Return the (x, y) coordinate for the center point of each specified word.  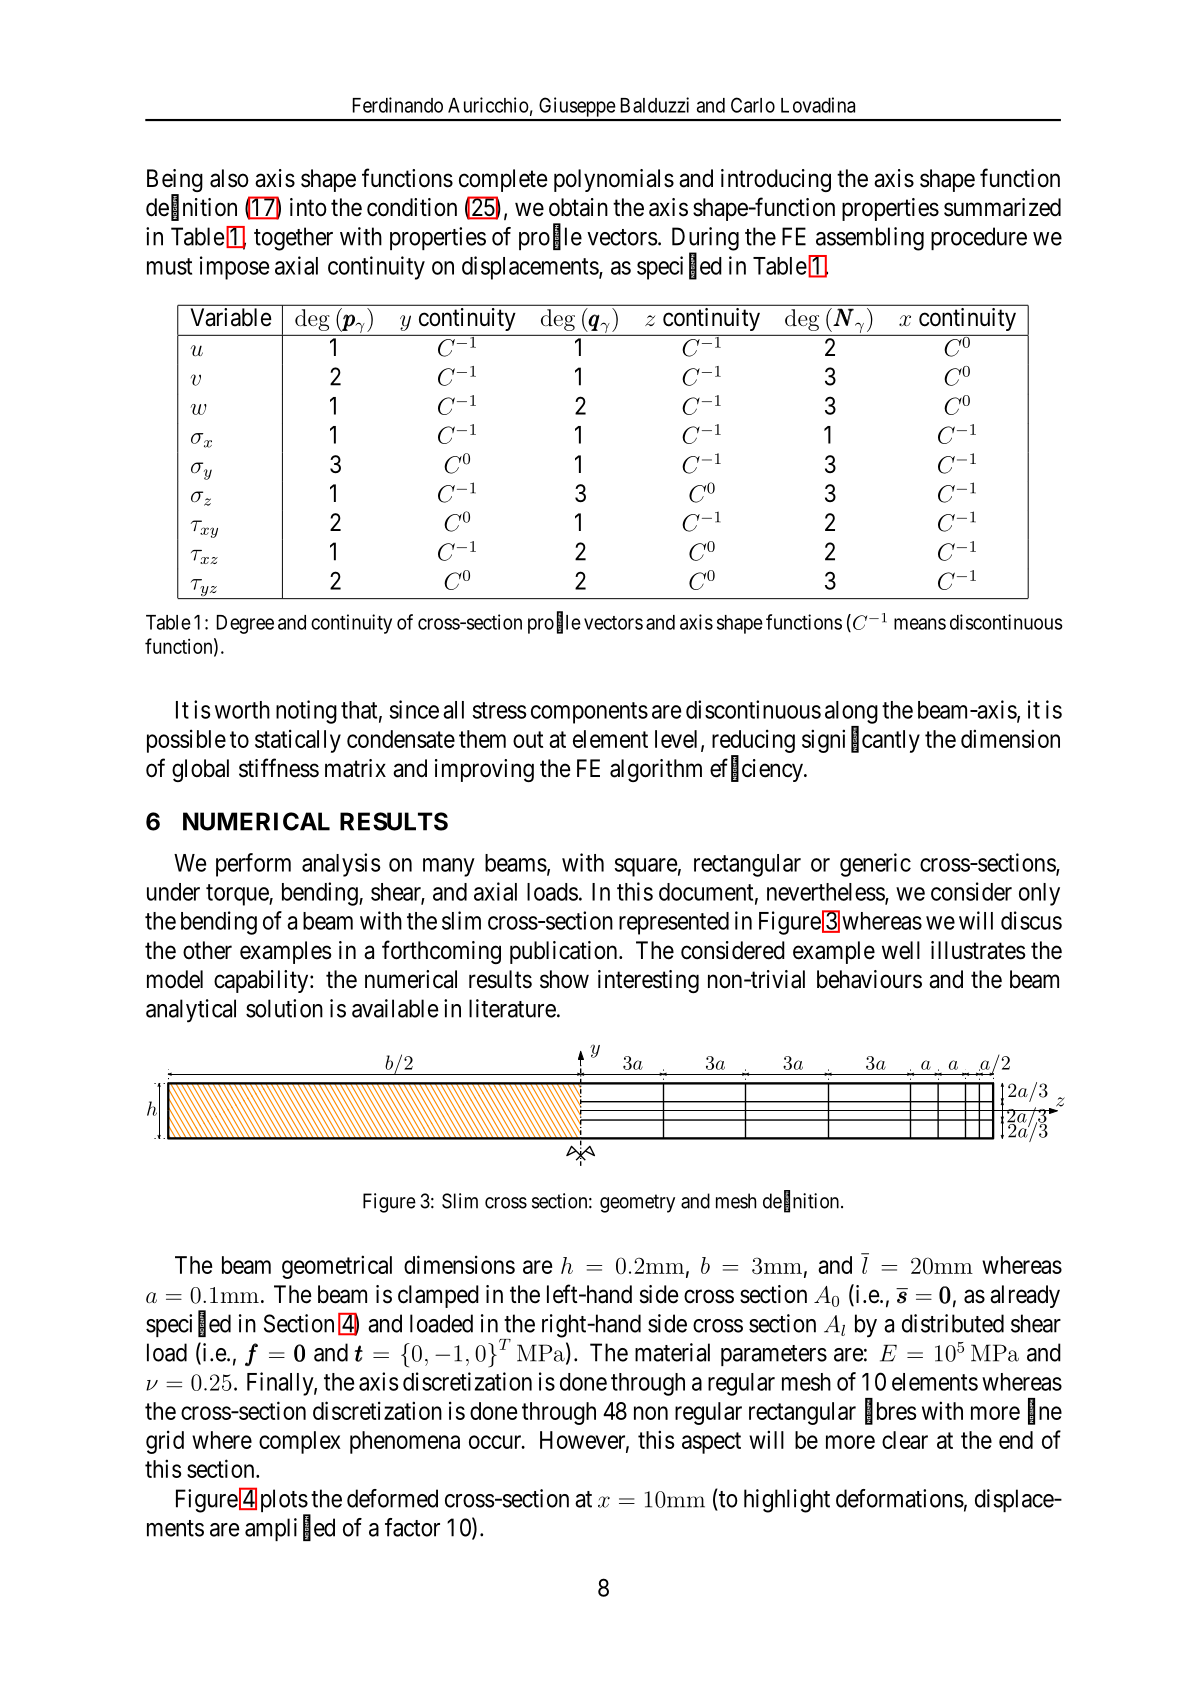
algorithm (656, 770)
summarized (1002, 207)
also (229, 178)
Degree (245, 624)
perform (253, 865)
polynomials (614, 180)
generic (875, 865)
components (589, 713)
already (1025, 1296)
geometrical (337, 1267)
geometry (637, 1203)
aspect (711, 1443)
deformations (900, 1498)
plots (284, 1502)
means (920, 624)
